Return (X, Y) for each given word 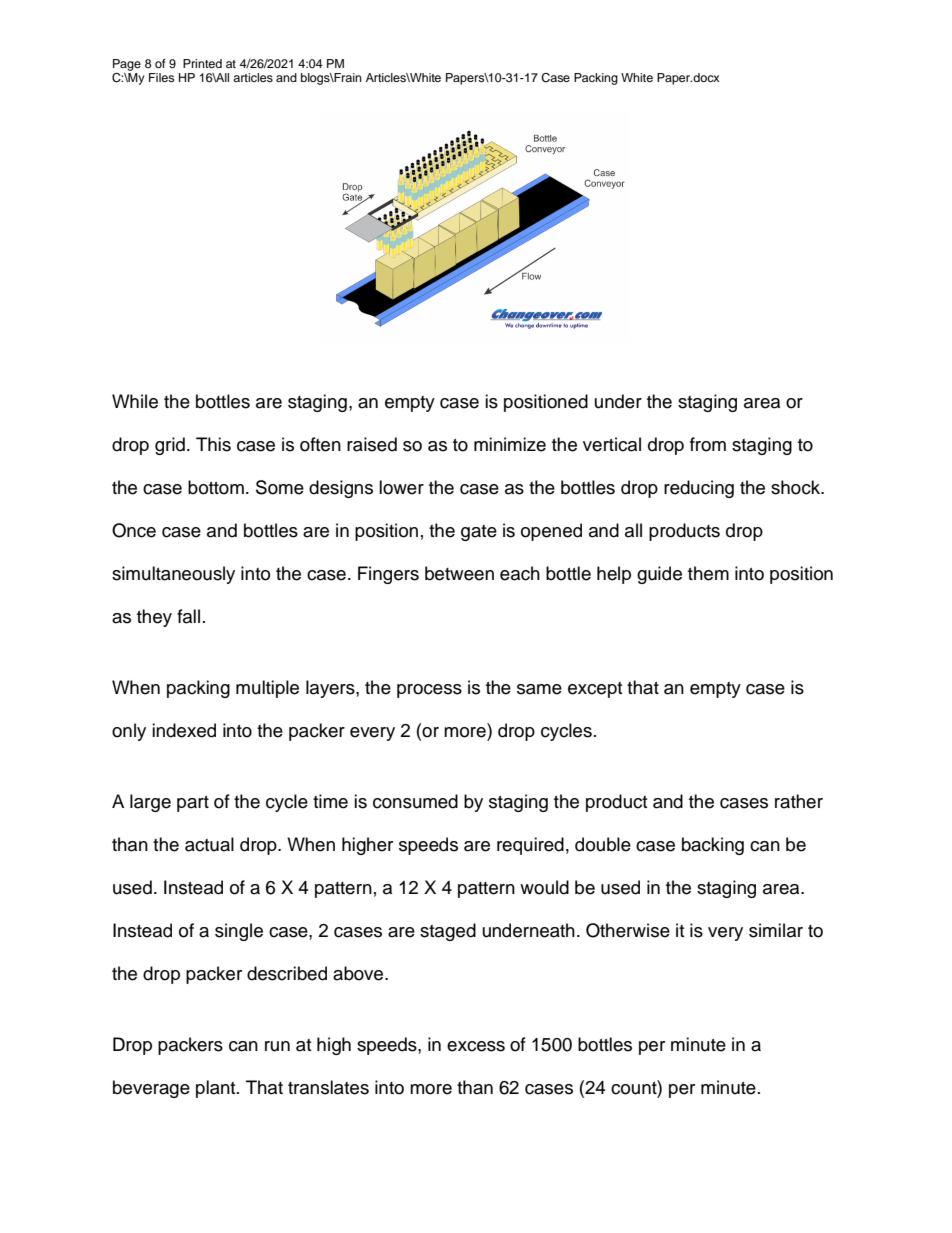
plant (217, 1089)
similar (776, 930)
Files (161, 77)
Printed (202, 63)
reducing (699, 489)
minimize (510, 444)
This (213, 444)
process (429, 691)
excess (476, 1046)
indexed (184, 730)
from (708, 444)
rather (799, 801)
